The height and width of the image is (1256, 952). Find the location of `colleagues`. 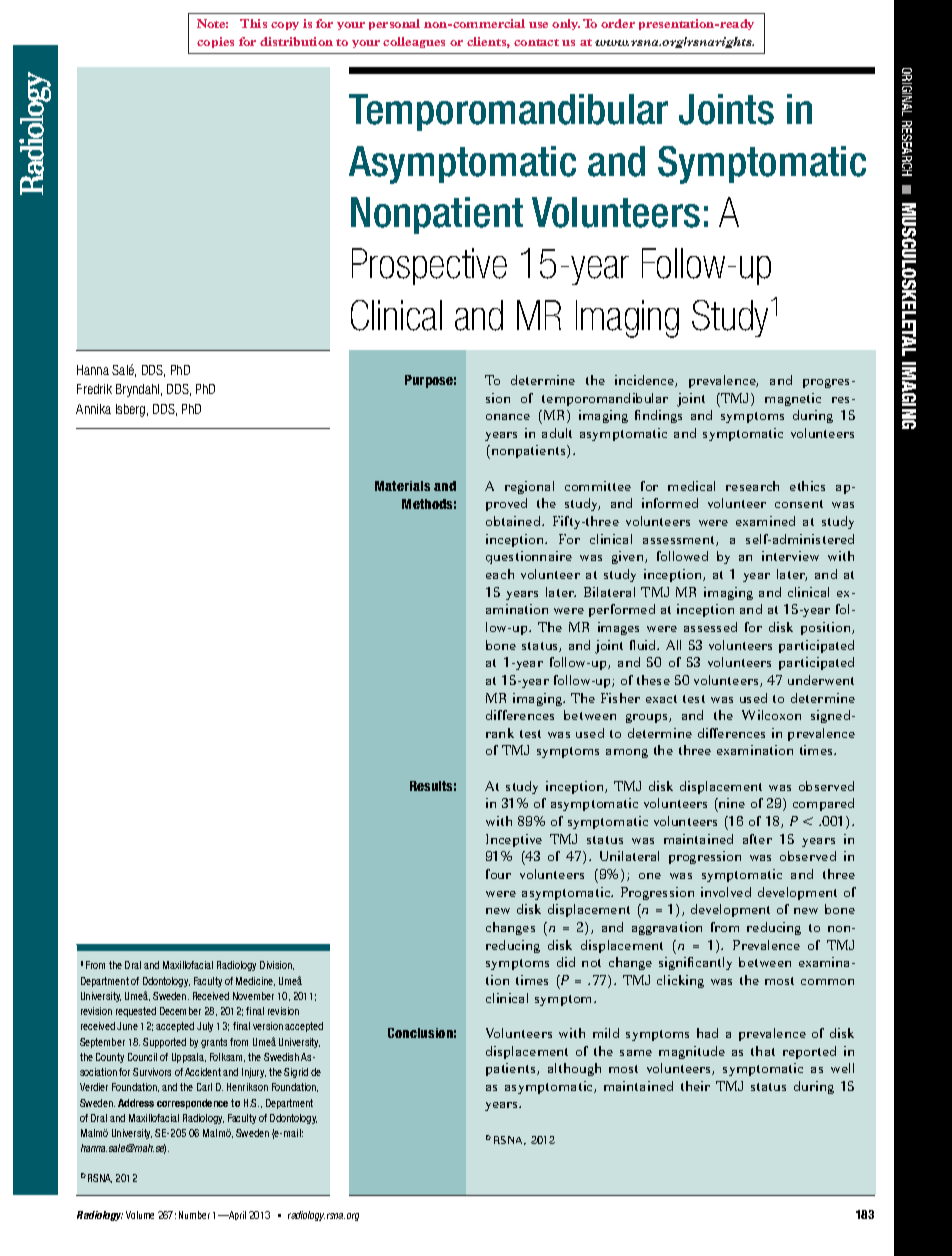

colleagues is located at coordinates (414, 42).
